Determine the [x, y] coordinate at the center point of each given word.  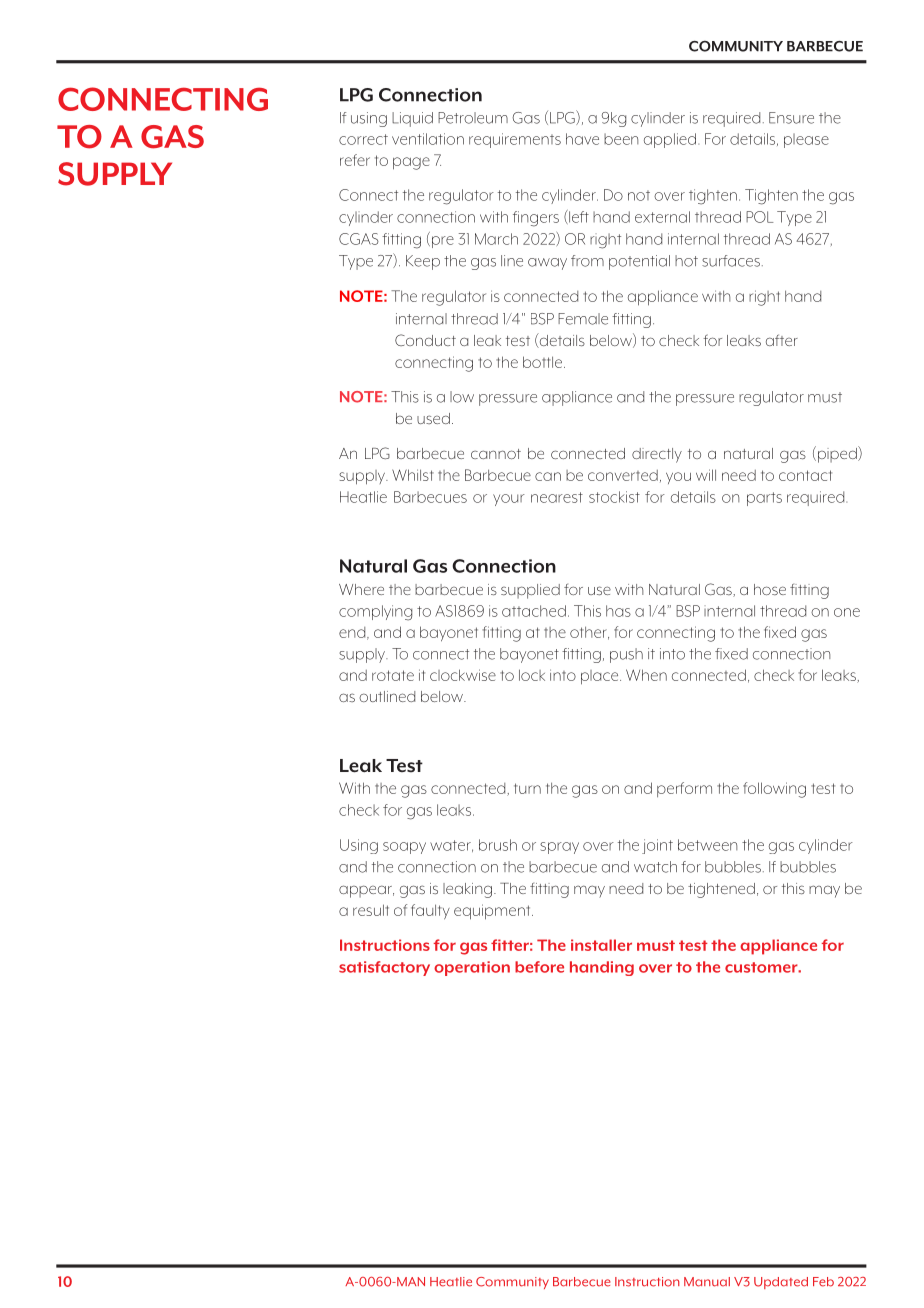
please [806, 140]
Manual [707, 1282]
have [582, 139]
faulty [430, 912]
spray [559, 848]
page [411, 163]
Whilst [413, 475]
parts [764, 499]
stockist [614, 497]
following [774, 790]
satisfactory [384, 968]
